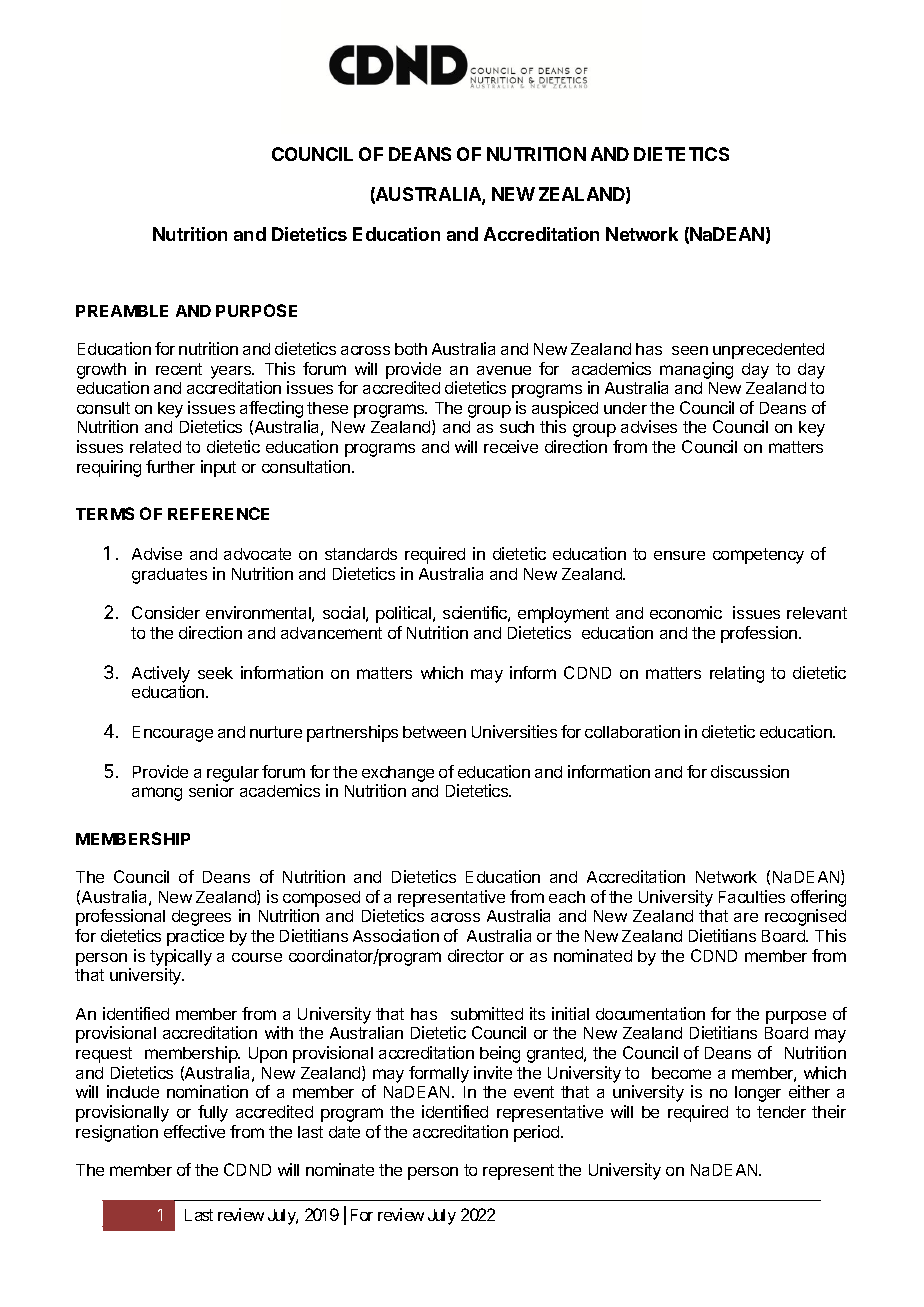  What do you see at coordinates (411, 349) in the screenshot?
I see `both` at bounding box center [411, 349].
